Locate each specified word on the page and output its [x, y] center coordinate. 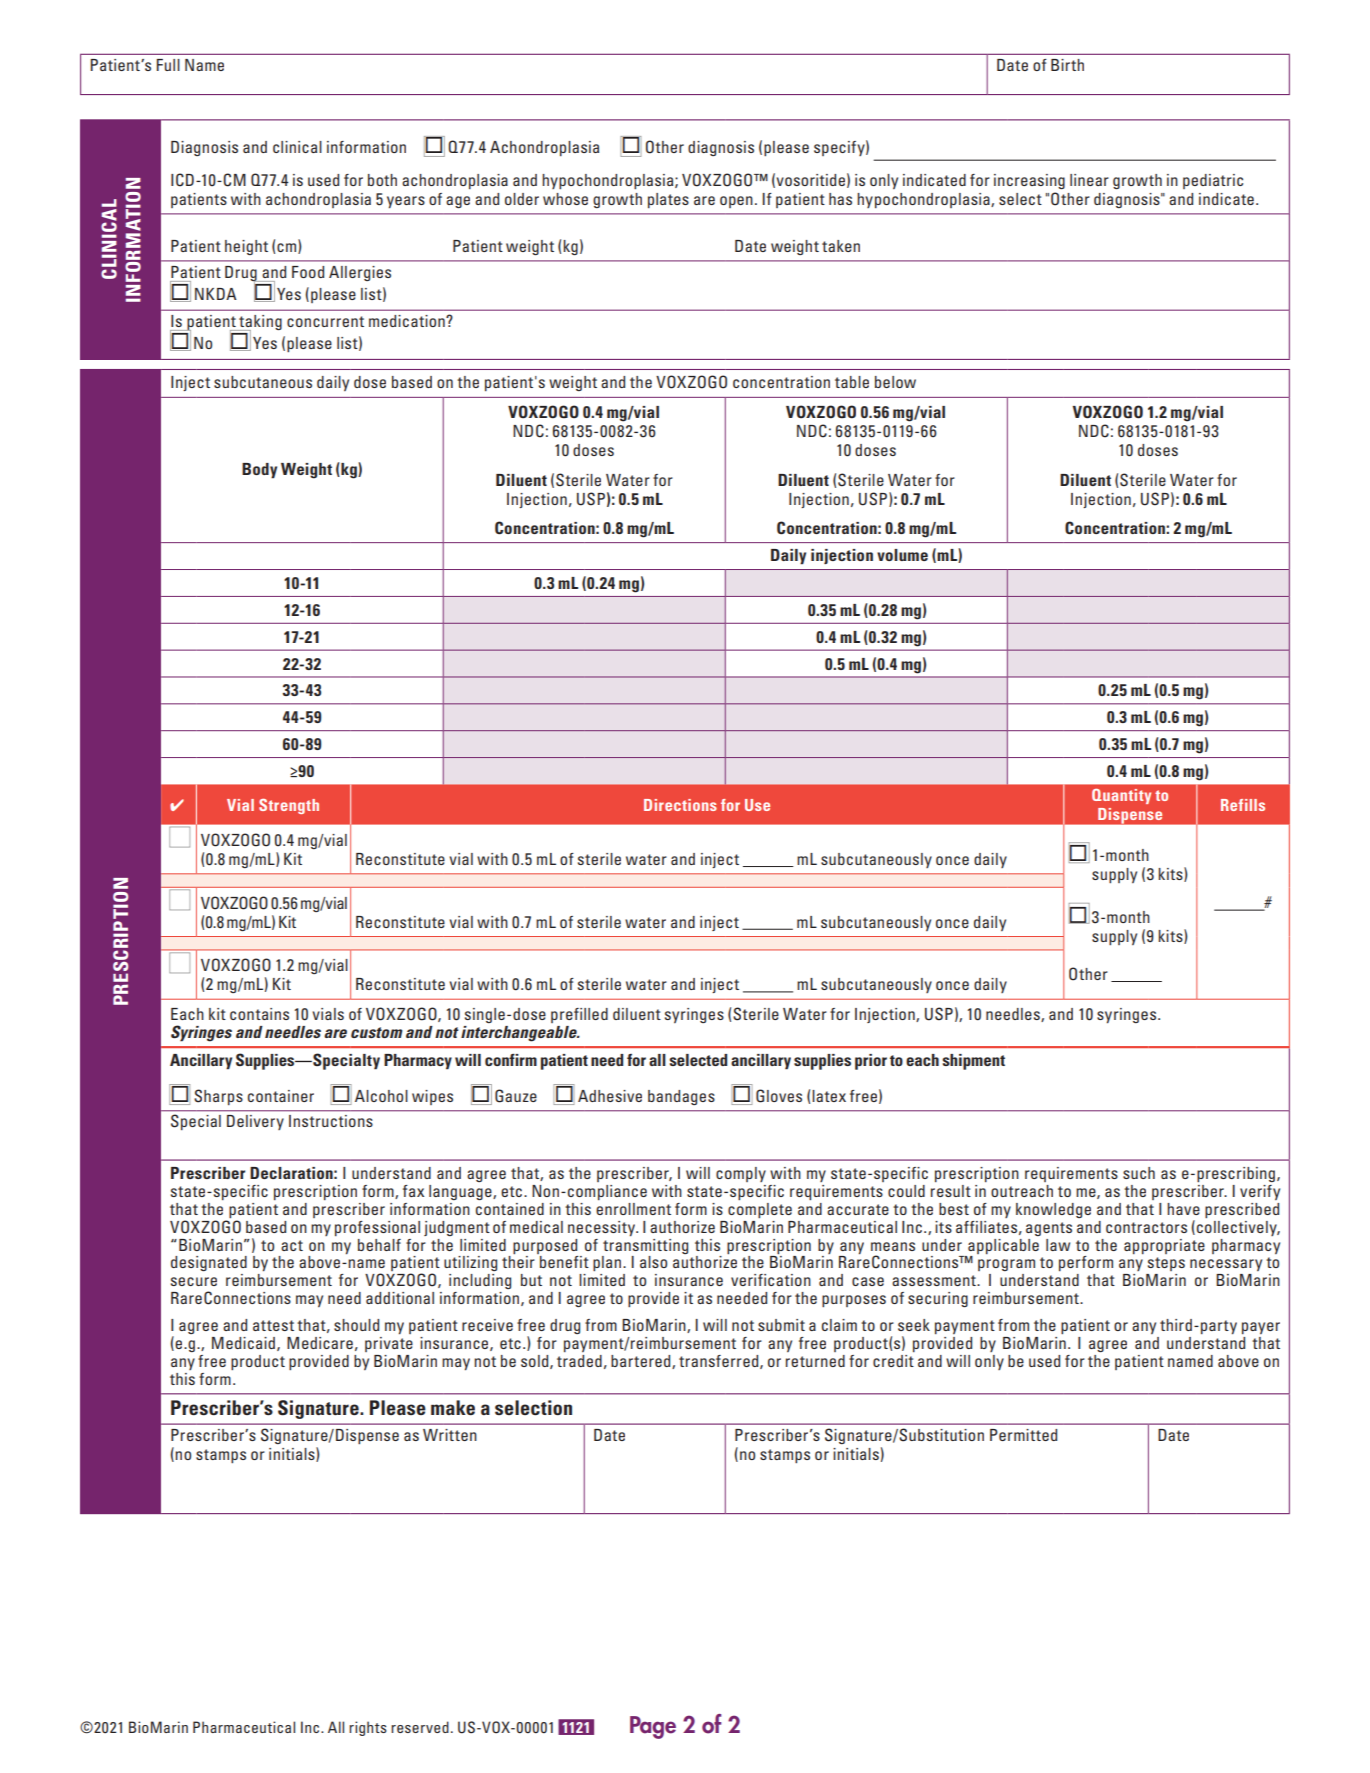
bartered [642, 1362]
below [895, 382]
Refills [1243, 805]
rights [368, 1728]
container [281, 1096]
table [852, 382]
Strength [289, 806]
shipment [973, 1062]
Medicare [320, 1343]
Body [259, 471]
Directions [680, 805]
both [382, 180]
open [736, 202]
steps [1166, 1264]
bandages [681, 1097]
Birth [1067, 65]
